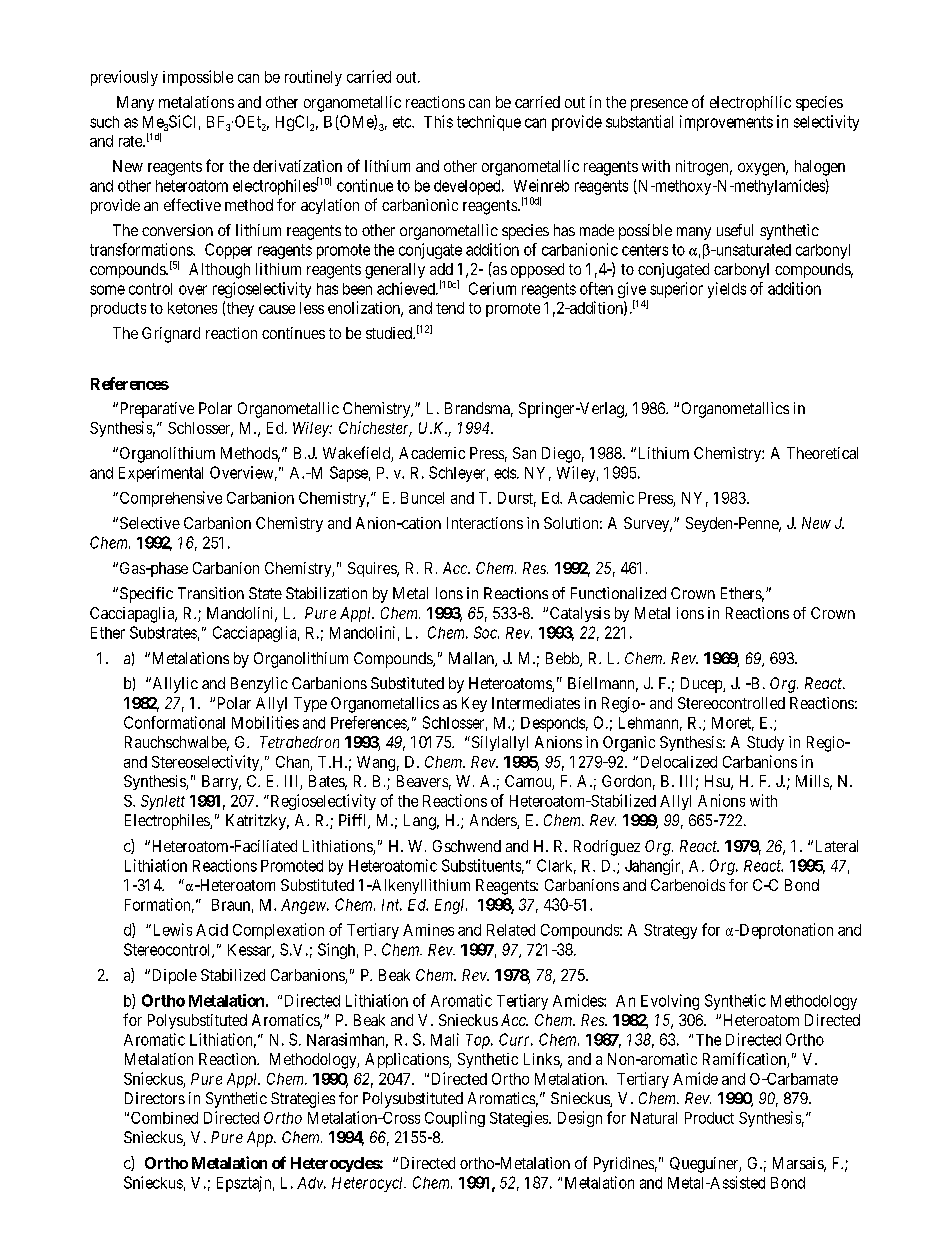 Image resolution: width=952 pixels, height=1233 pixels. Describe the element at coordinates (161, 474) in the screenshot. I see `Experimental` at that location.
